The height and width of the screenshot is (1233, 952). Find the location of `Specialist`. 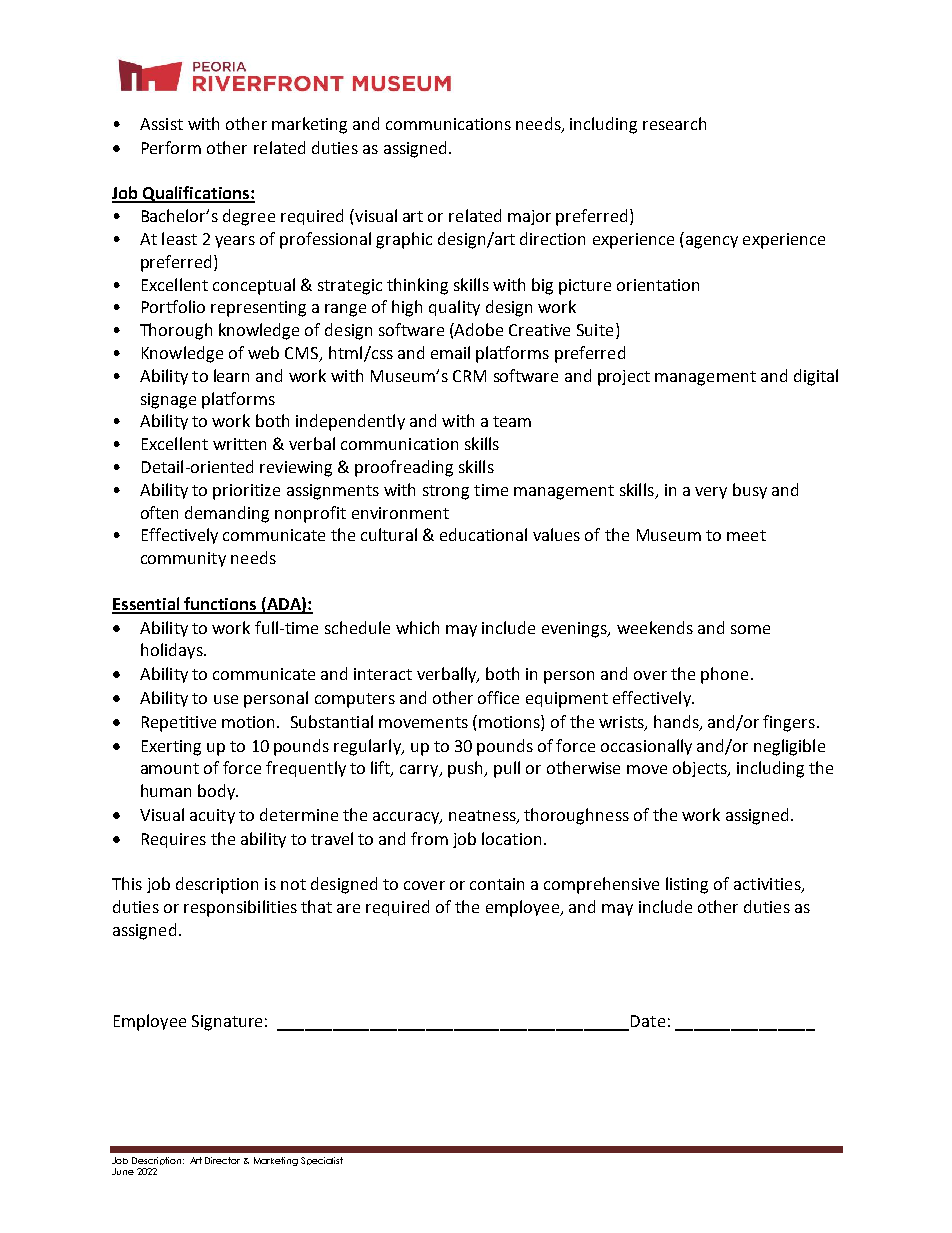

Specialist is located at coordinates (322, 1161).
